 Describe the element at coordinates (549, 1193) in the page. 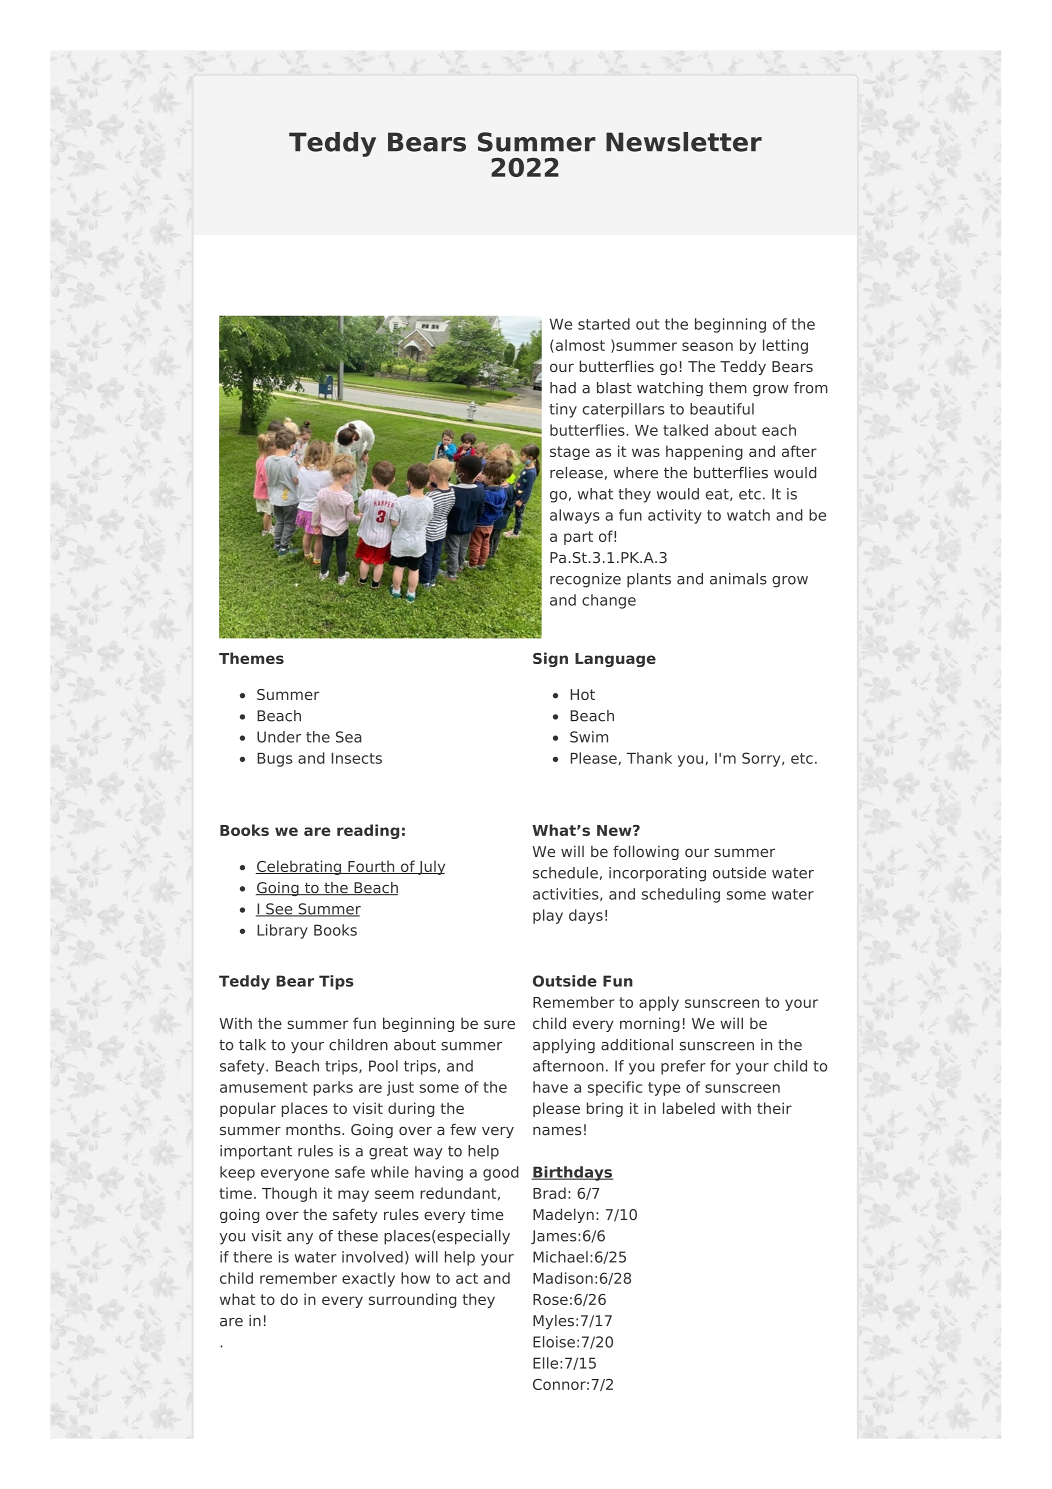

I see `Brad` at that location.
